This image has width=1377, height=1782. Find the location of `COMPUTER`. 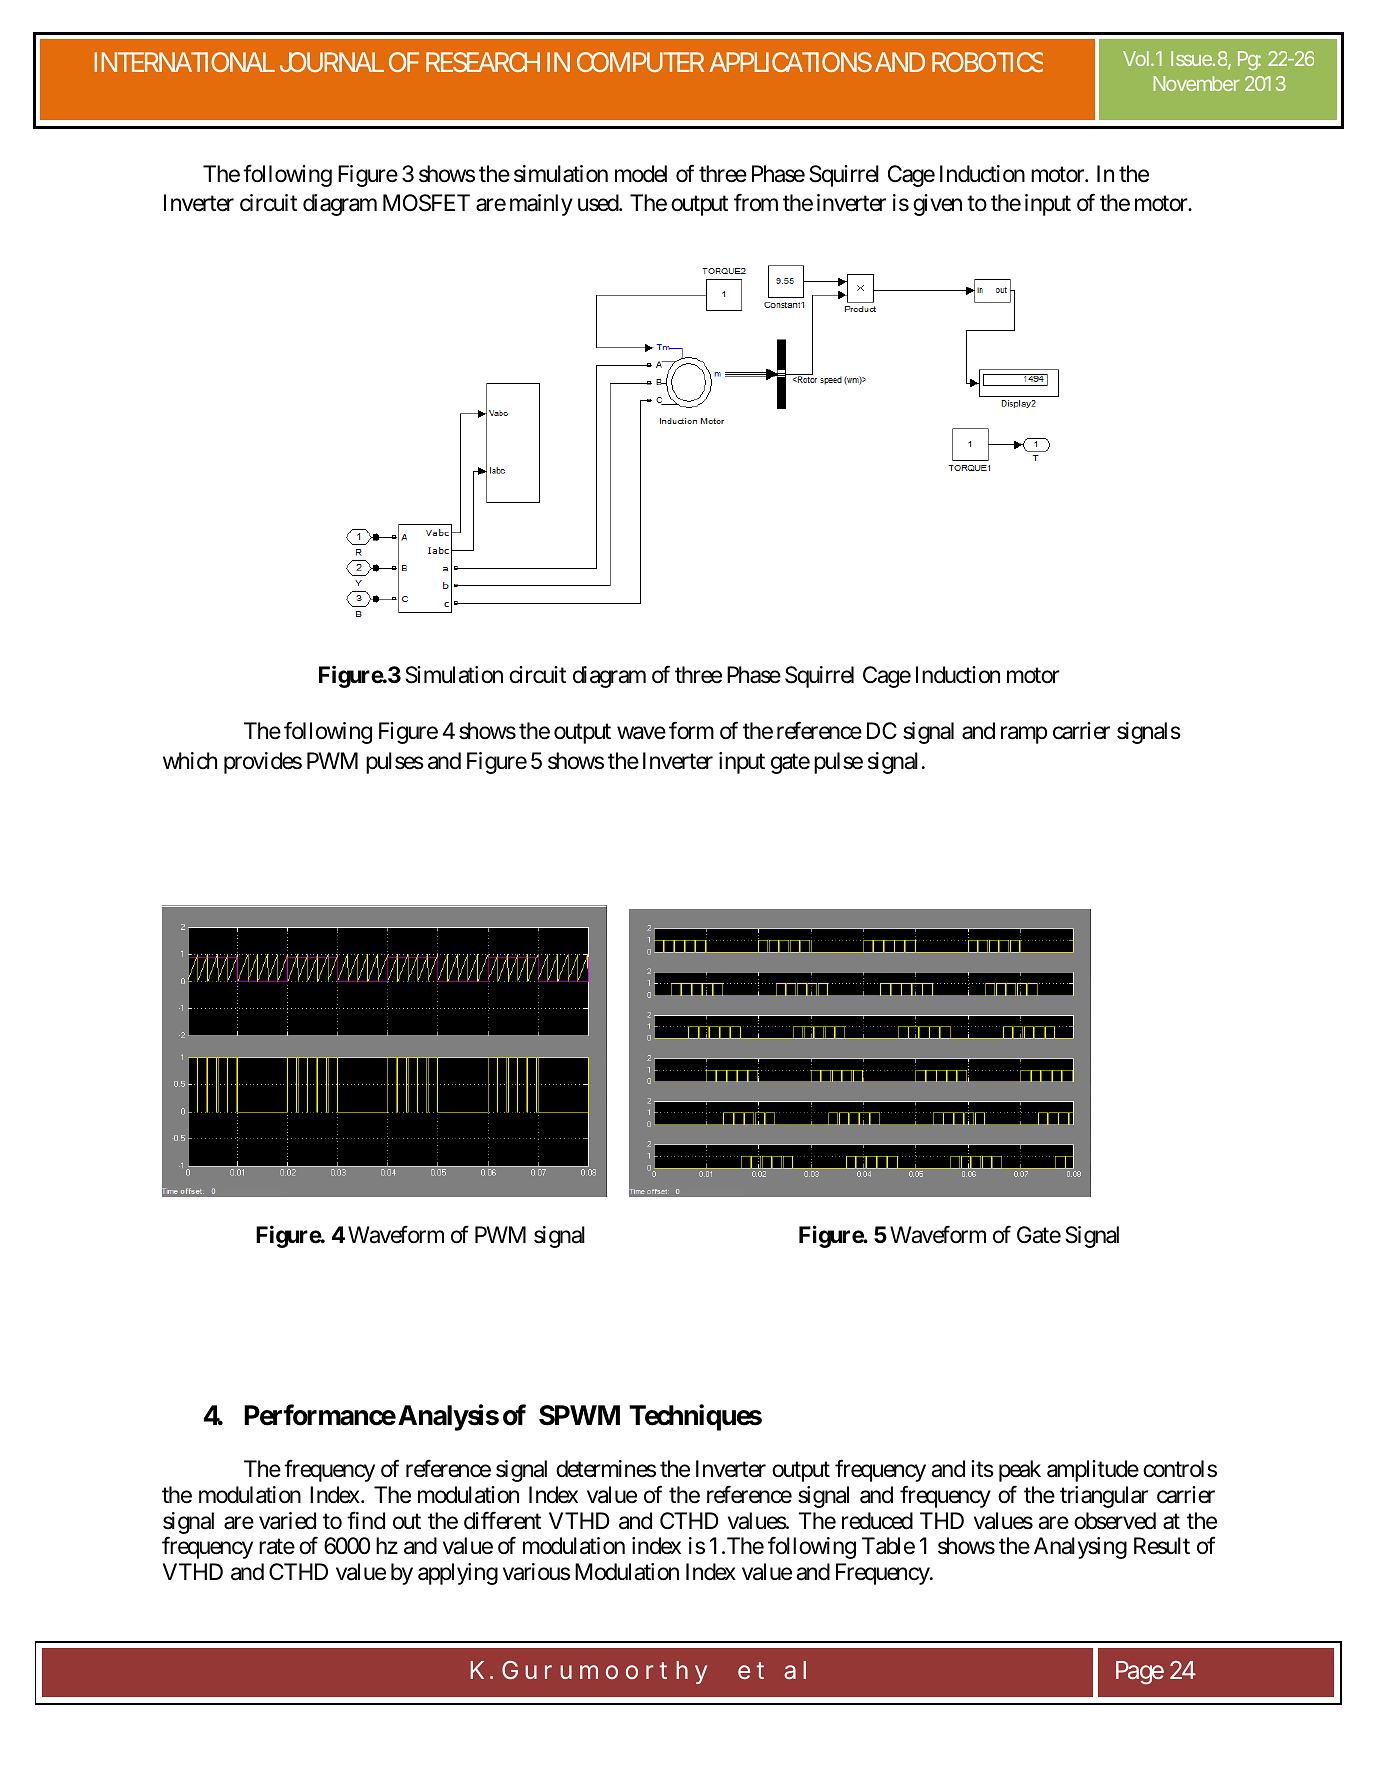

COMPUTER is located at coordinates (640, 62).
